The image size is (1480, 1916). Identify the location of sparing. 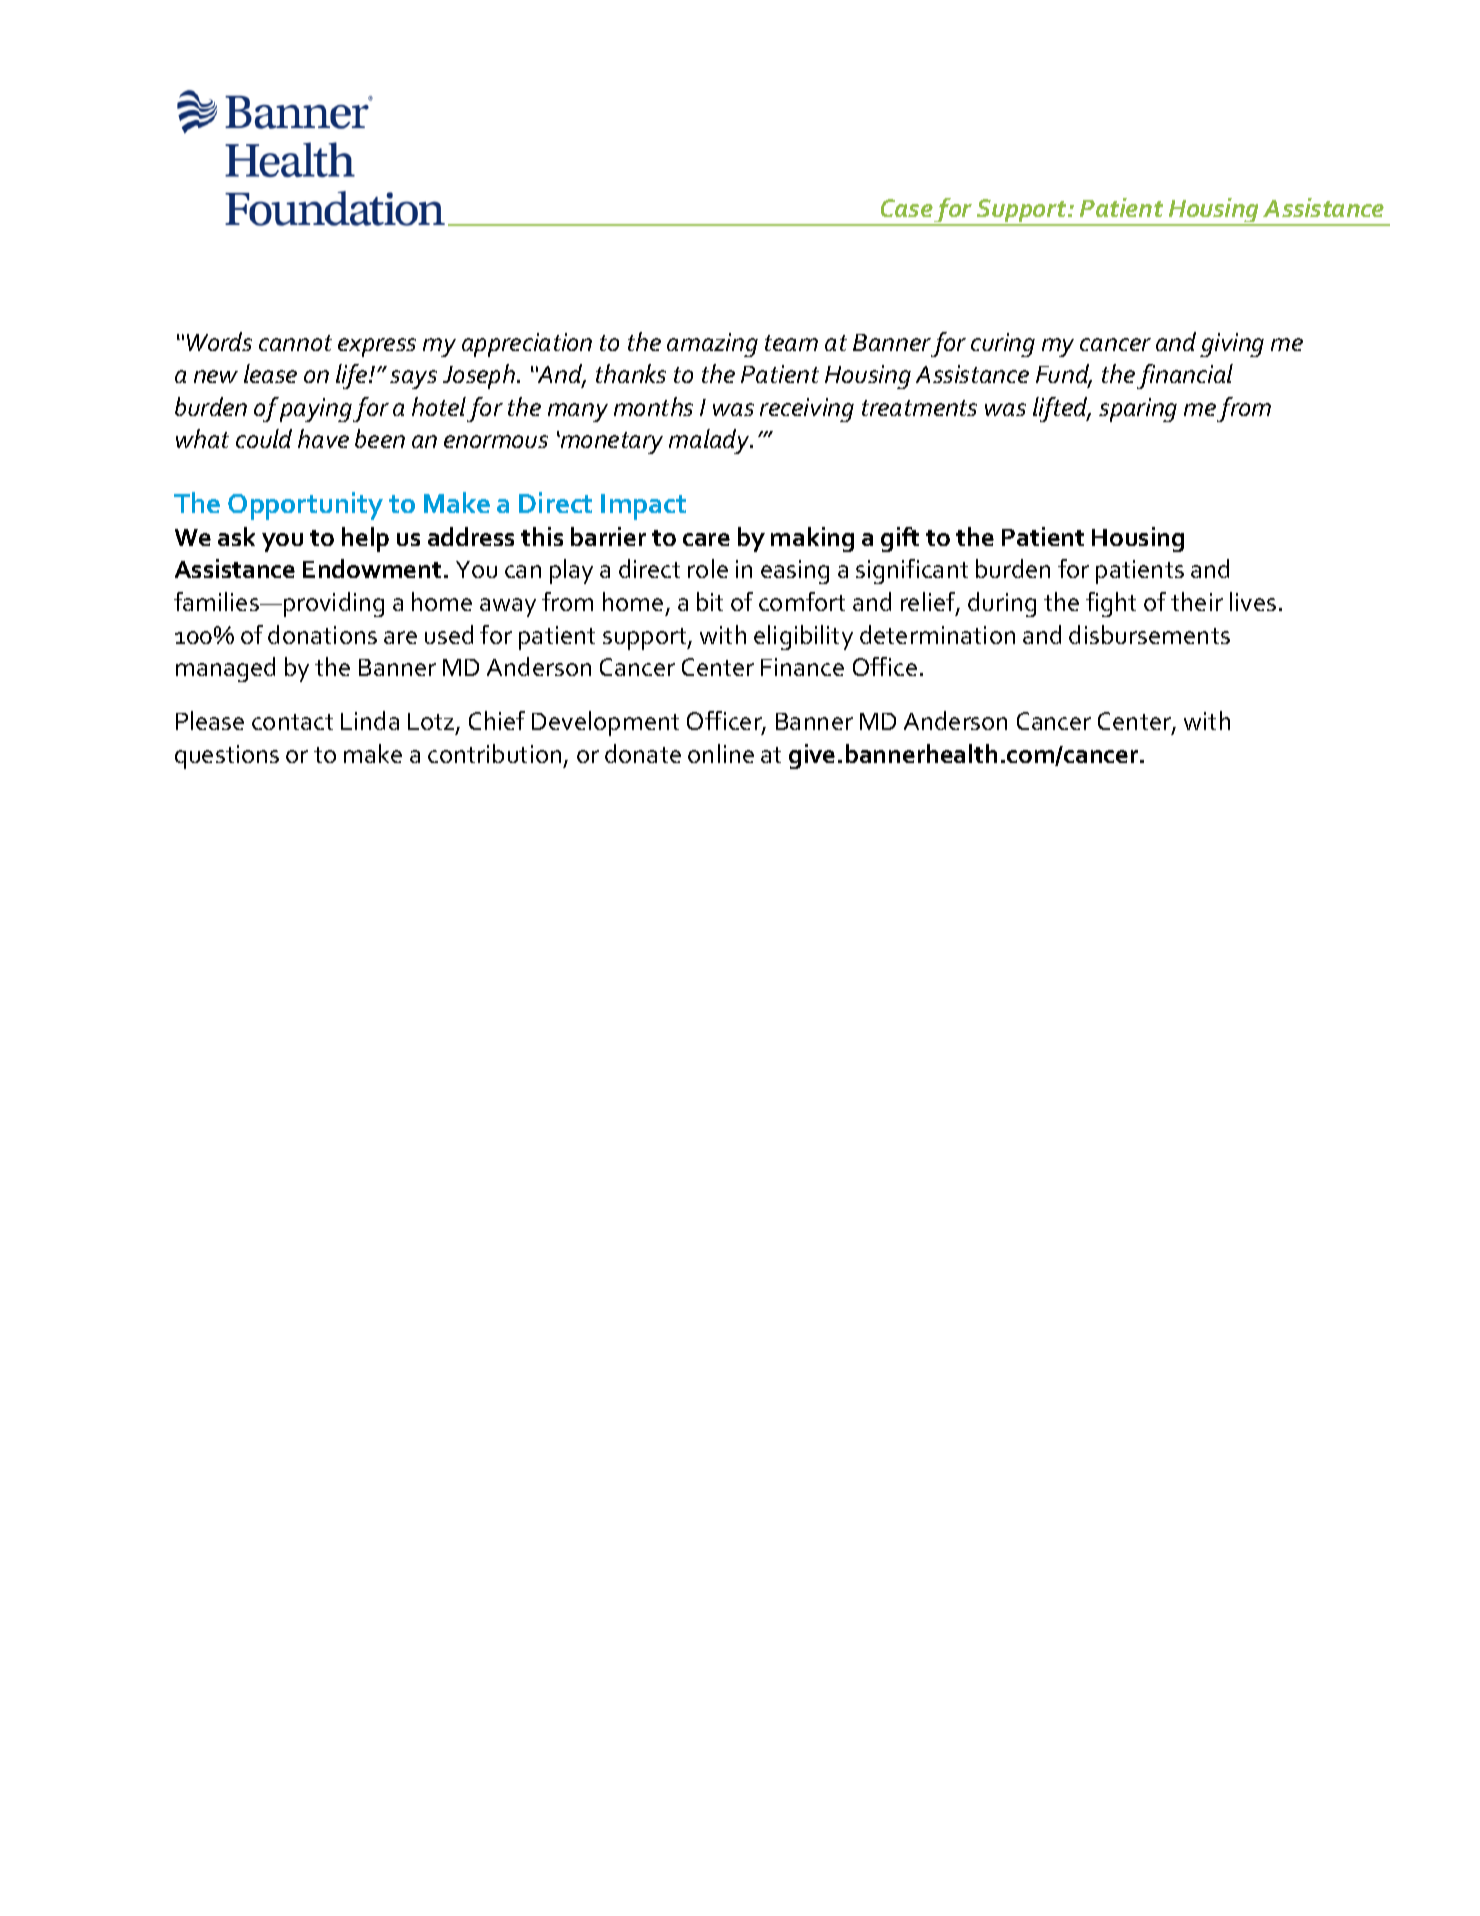
(1138, 410).
